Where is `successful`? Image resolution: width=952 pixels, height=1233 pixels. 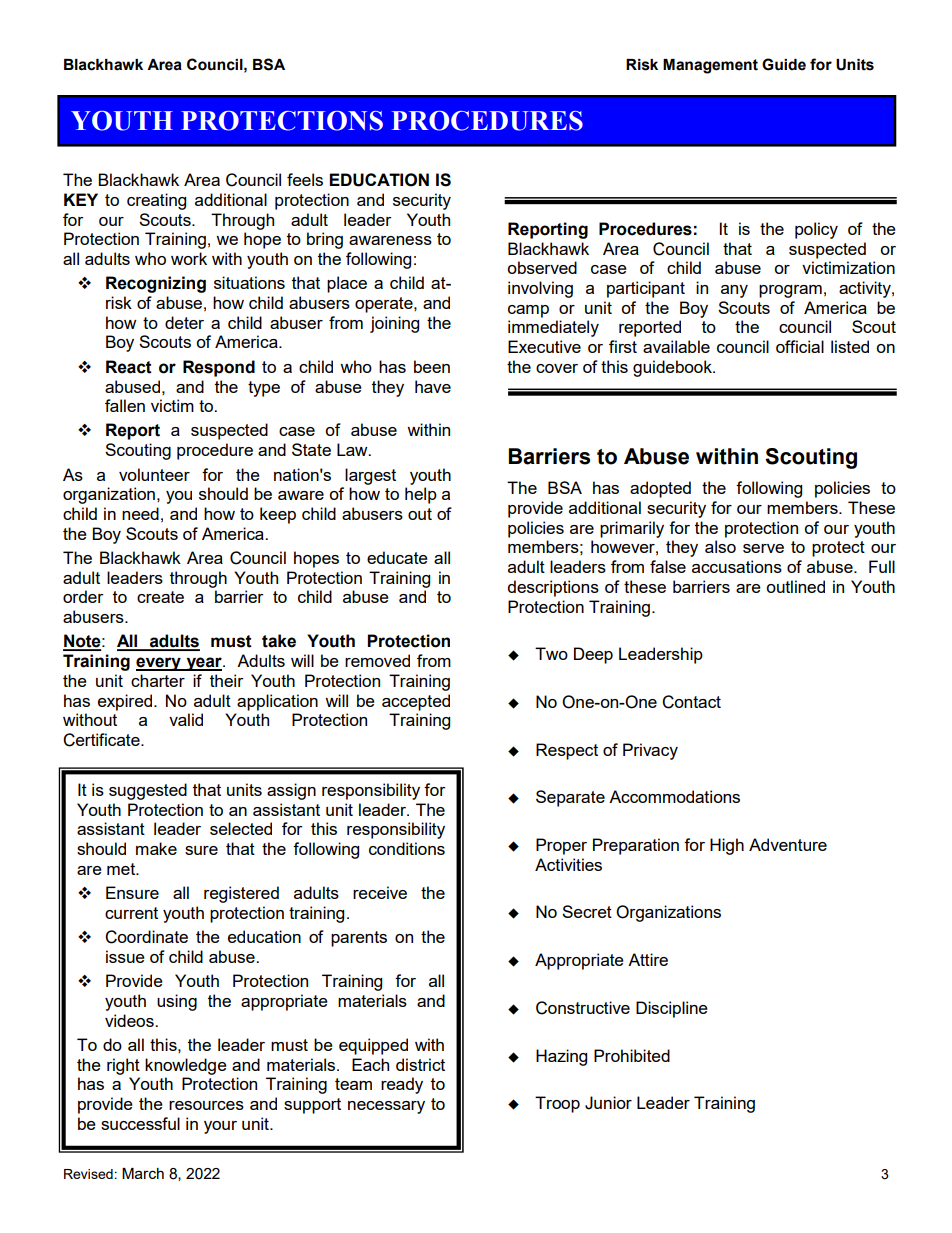 successful is located at coordinates (140, 1123).
